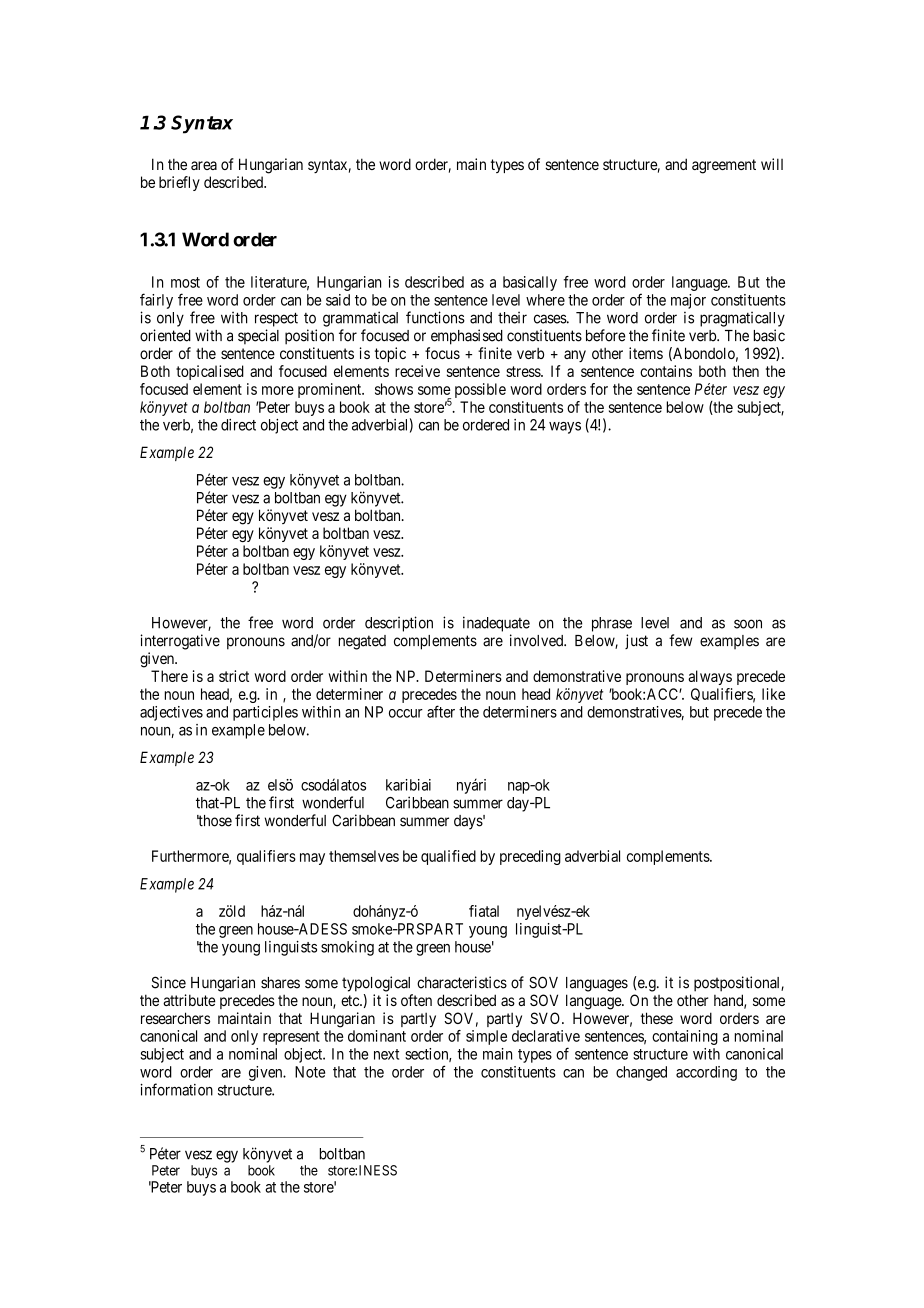 Image resolution: width=924 pixels, height=1308 pixels. What do you see at coordinates (773, 694) in the image?
I see `like` at bounding box center [773, 694].
